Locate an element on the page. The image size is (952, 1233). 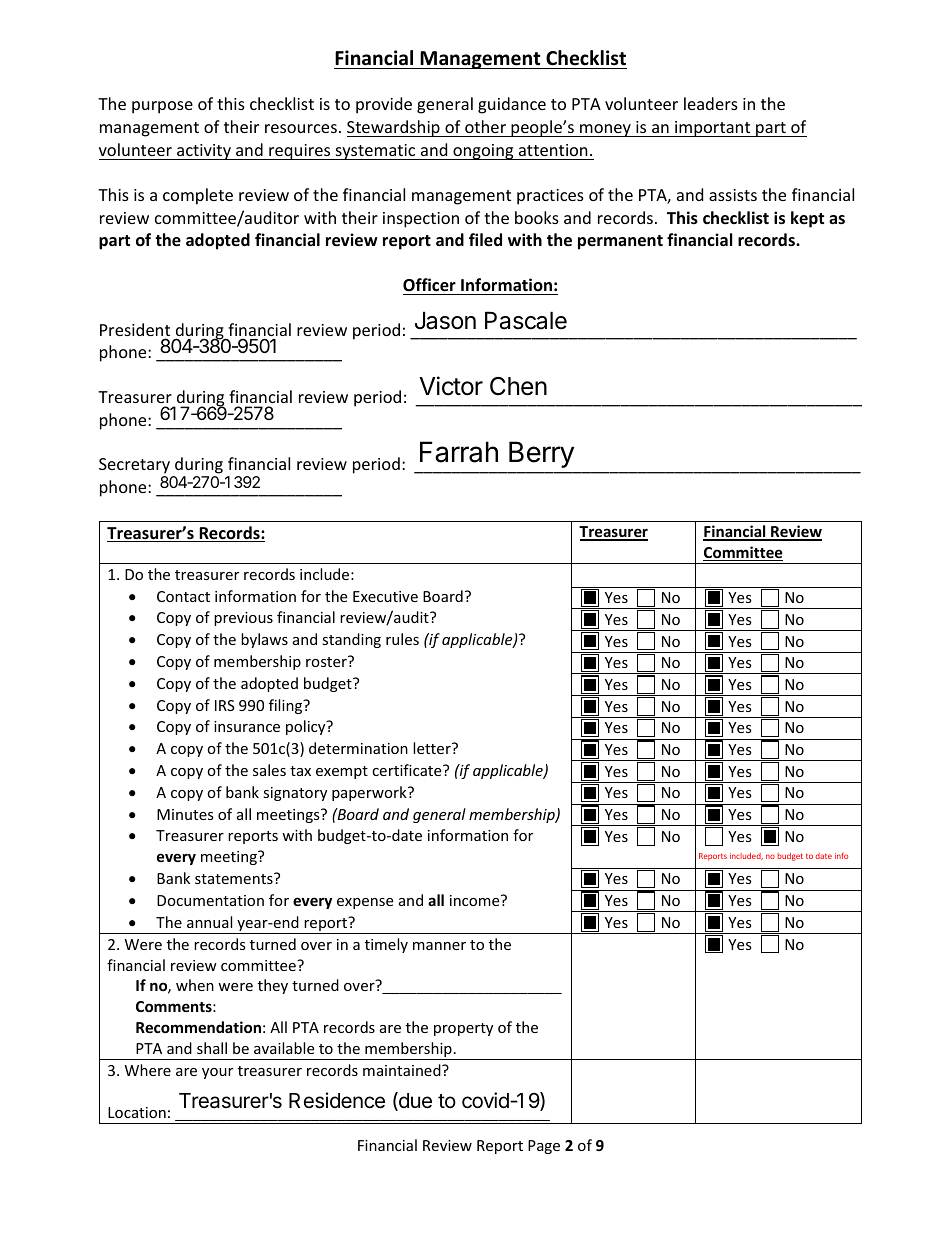
important is located at coordinates (713, 129).
